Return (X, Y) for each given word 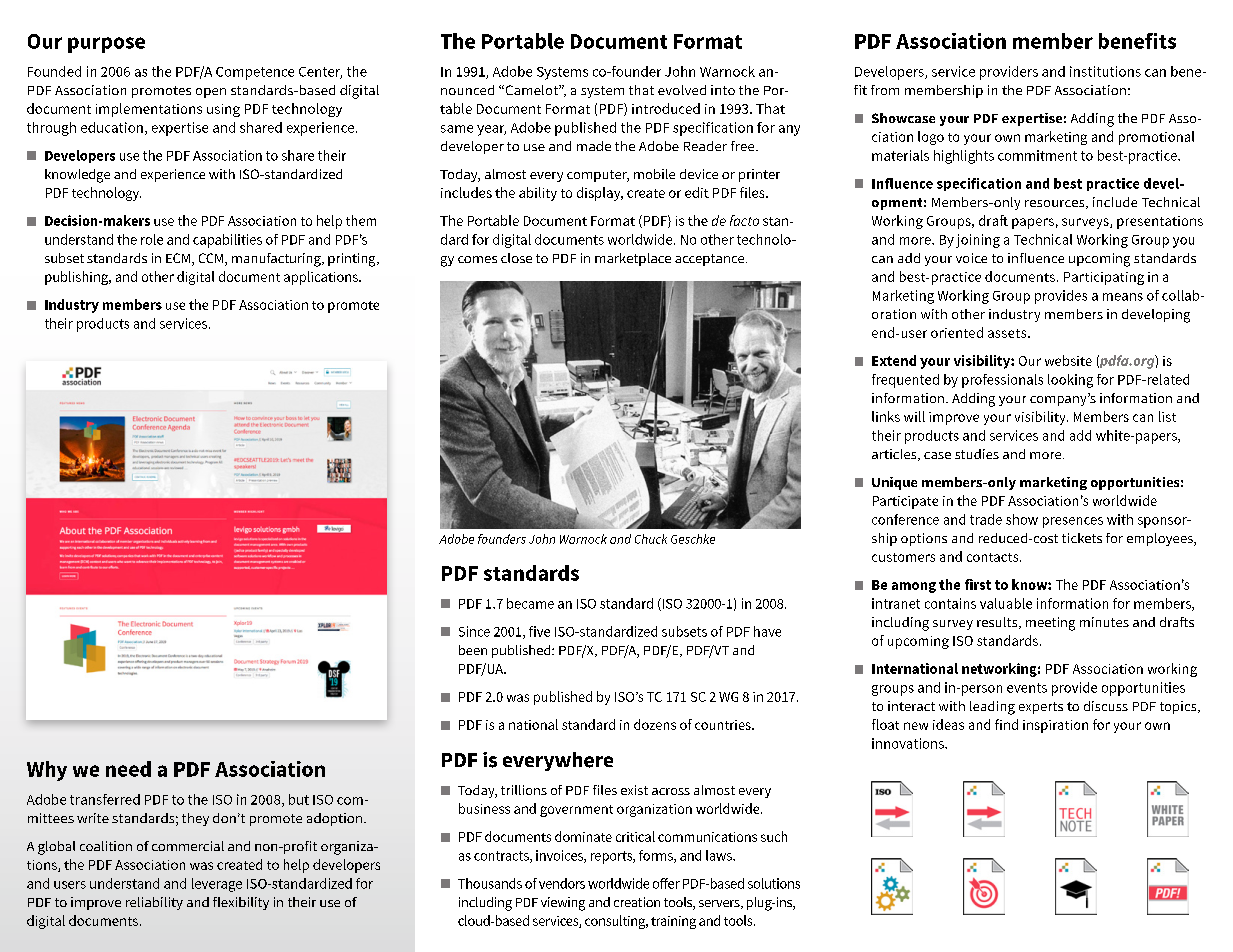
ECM (179, 259)
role (152, 239)
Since (474, 631)
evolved (682, 90)
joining (978, 241)
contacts (994, 557)
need (128, 769)
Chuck (651, 539)
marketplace (633, 259)
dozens (655, 724)
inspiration (1055, 726)
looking (1070, 381)
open (211, 93)
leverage (217, 885)
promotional (1156, 138)
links (886, 416)
